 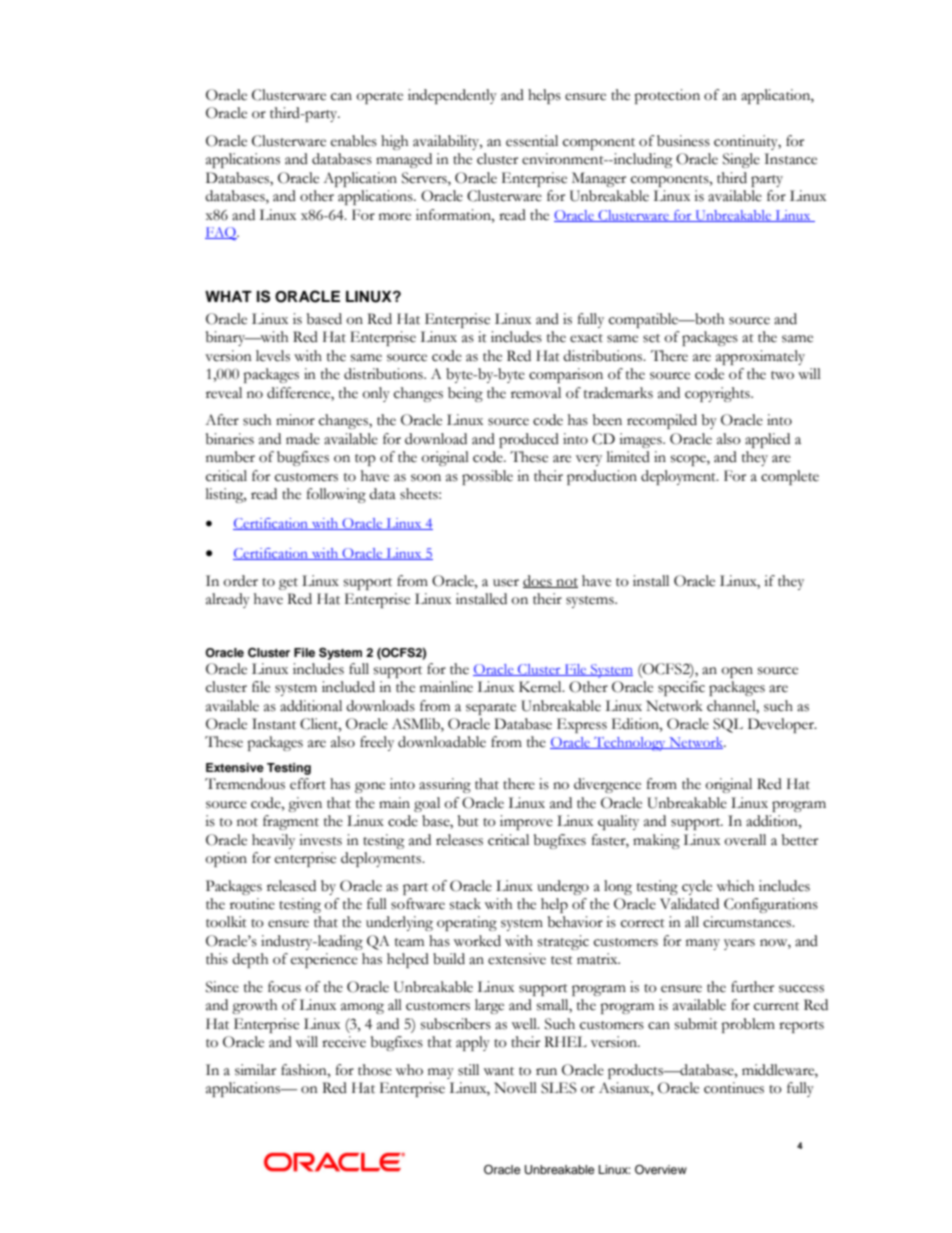 I want to click on levels, so click(x=273, y=356).
